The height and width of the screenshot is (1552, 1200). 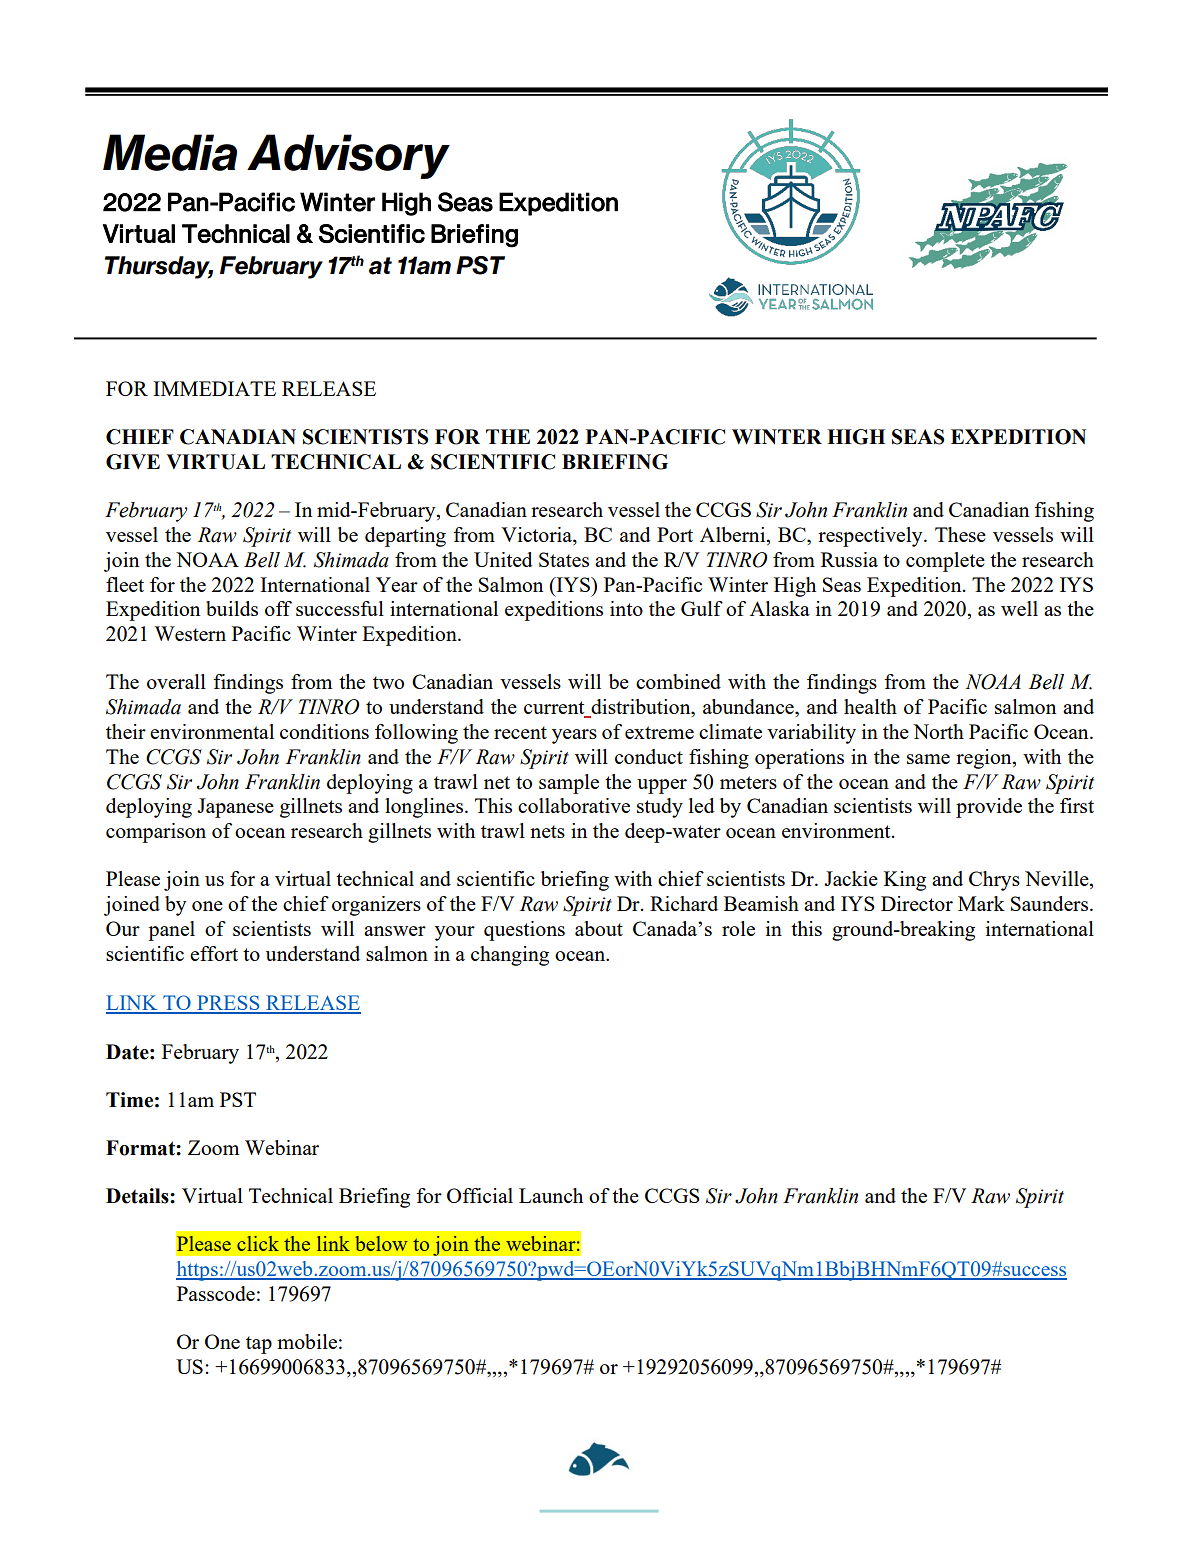 What do you see at coordinates (626, 608) in the screenshot?
I see `into` at bounding box center [626, 608].
